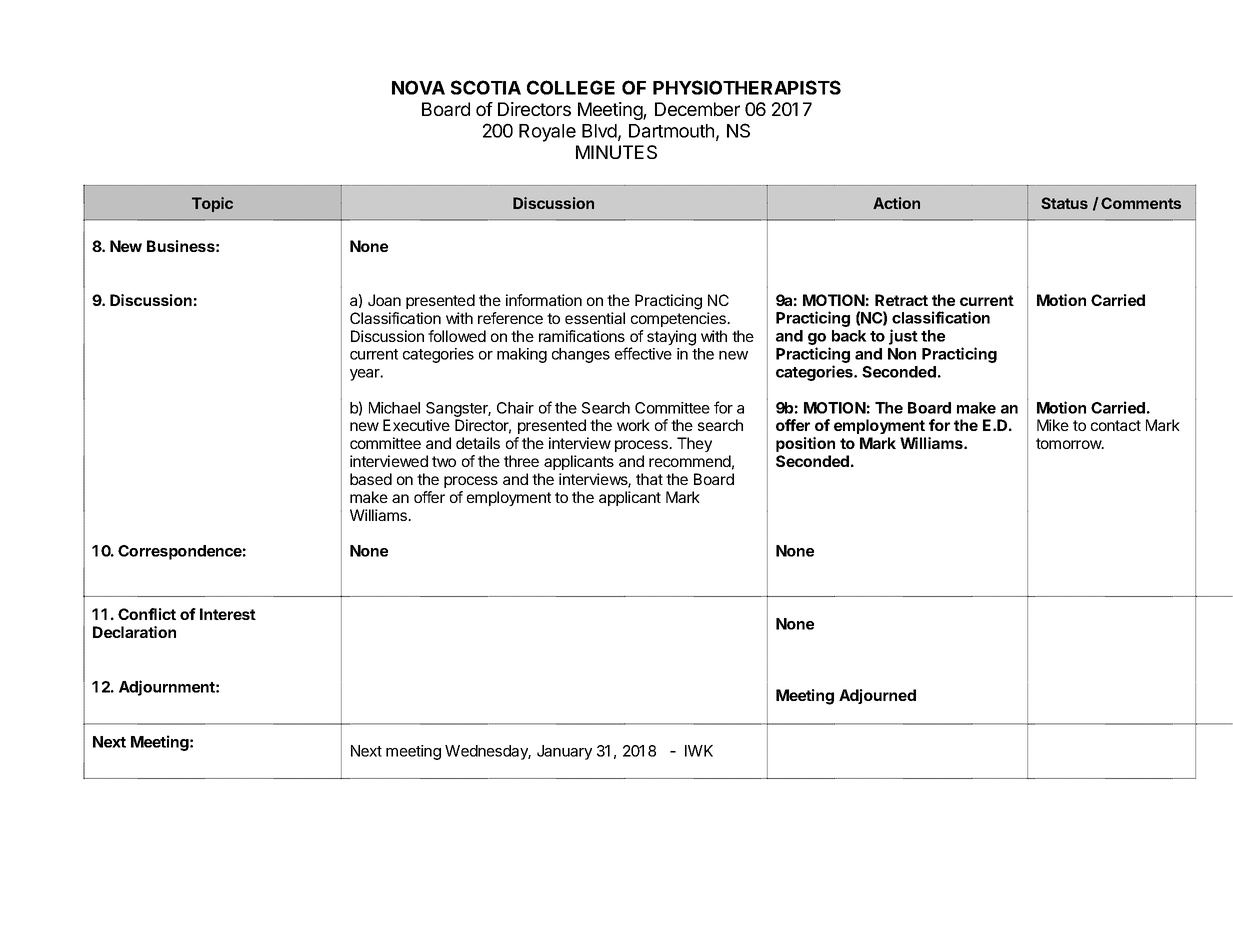 This image has height=952, width=1233. Describe the element at coordinates (1053, 425) in the image. I see `Mike` at that location.
